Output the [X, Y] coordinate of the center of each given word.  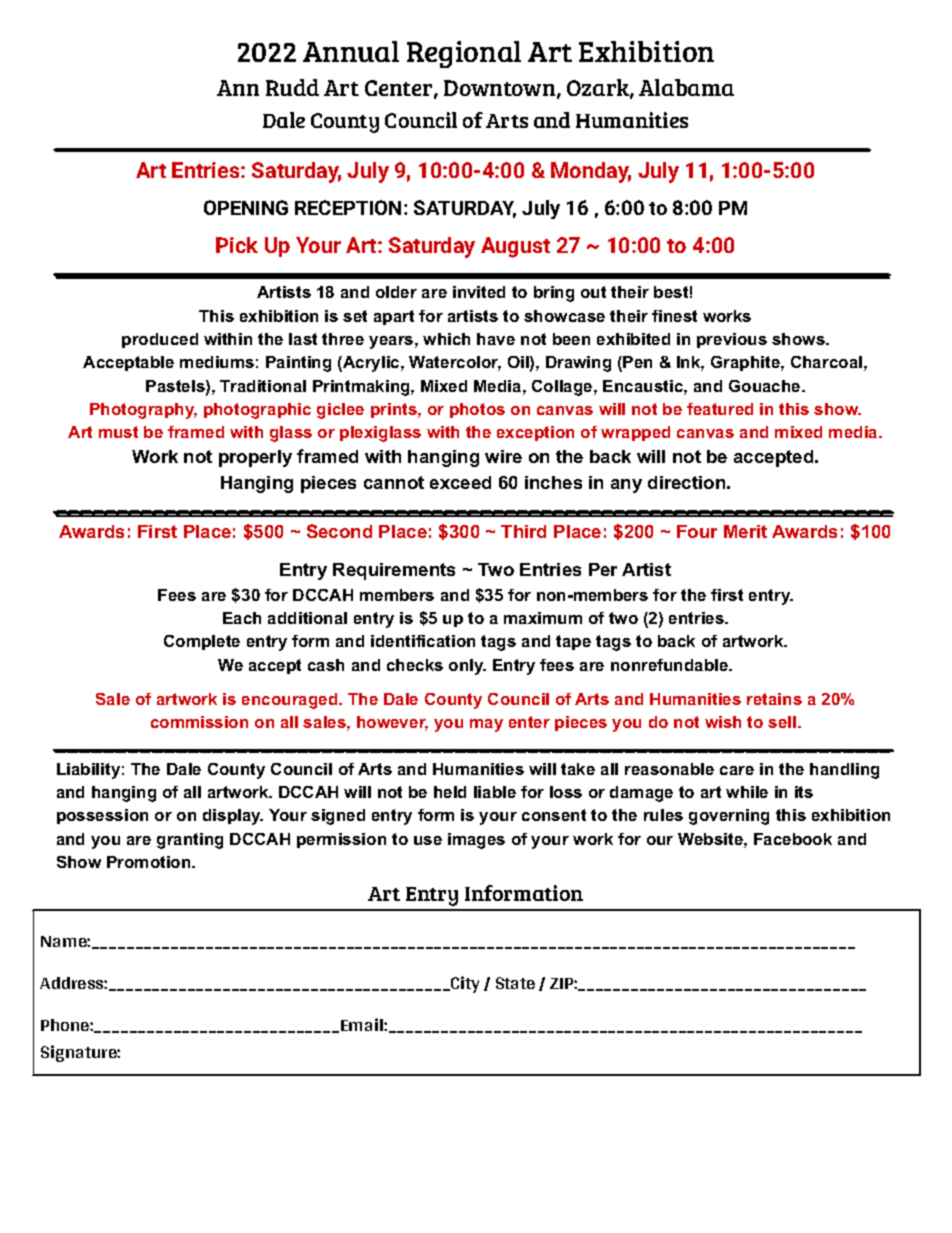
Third [523, 531]
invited [479, 292]
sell [782, 722]
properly [255, 458]
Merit [745, 531]
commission [199, 722]
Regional [464, 54]
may [486, 725]
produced [160, 340]
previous [732, 340]
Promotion [150, 862]
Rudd [292, 87]
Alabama [686, 87]
